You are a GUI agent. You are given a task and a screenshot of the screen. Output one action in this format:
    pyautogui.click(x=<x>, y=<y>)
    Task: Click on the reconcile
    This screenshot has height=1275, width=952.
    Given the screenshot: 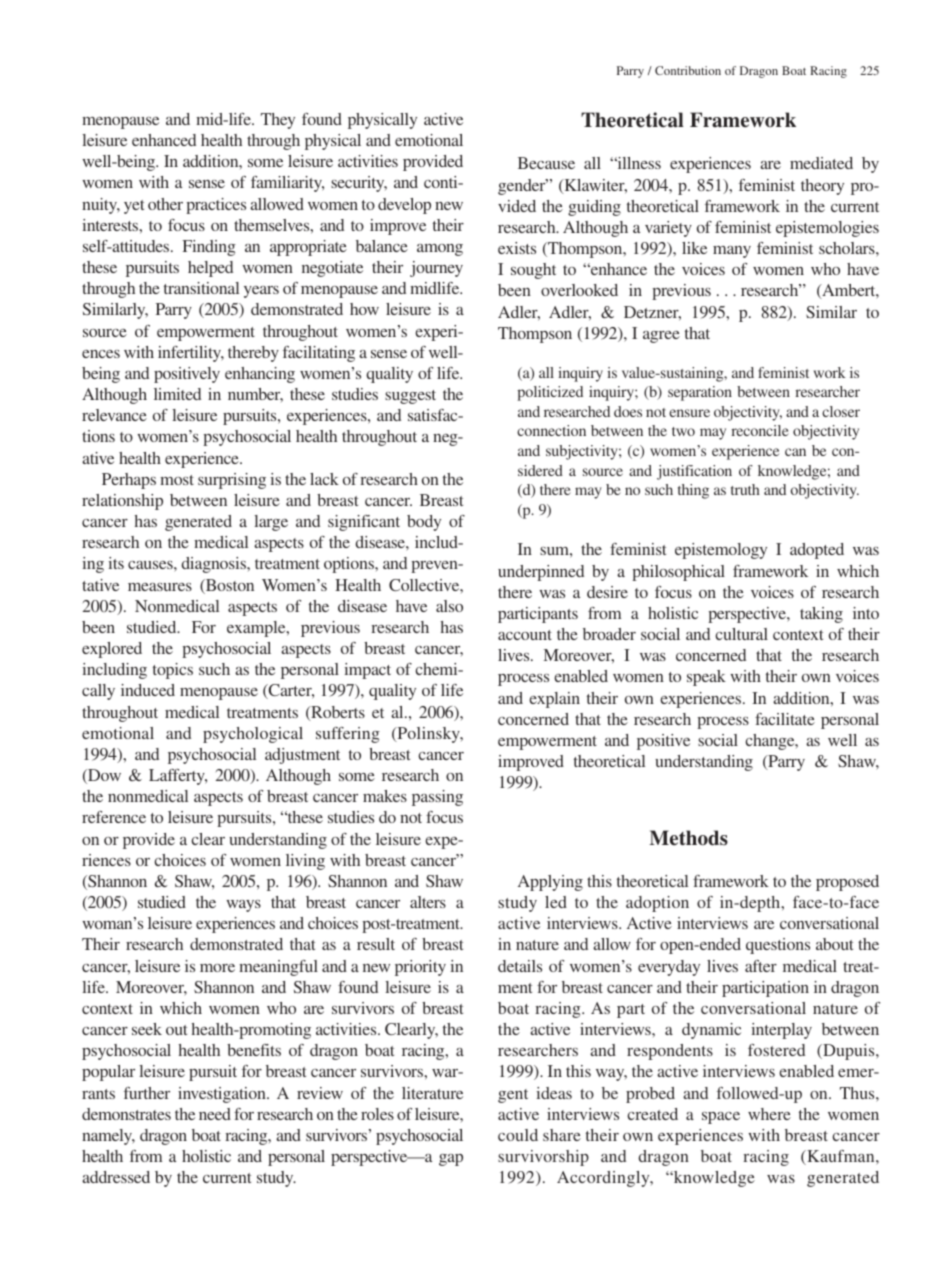 What is the action you would take?
    pyautogui.click(x=760, y=430)
